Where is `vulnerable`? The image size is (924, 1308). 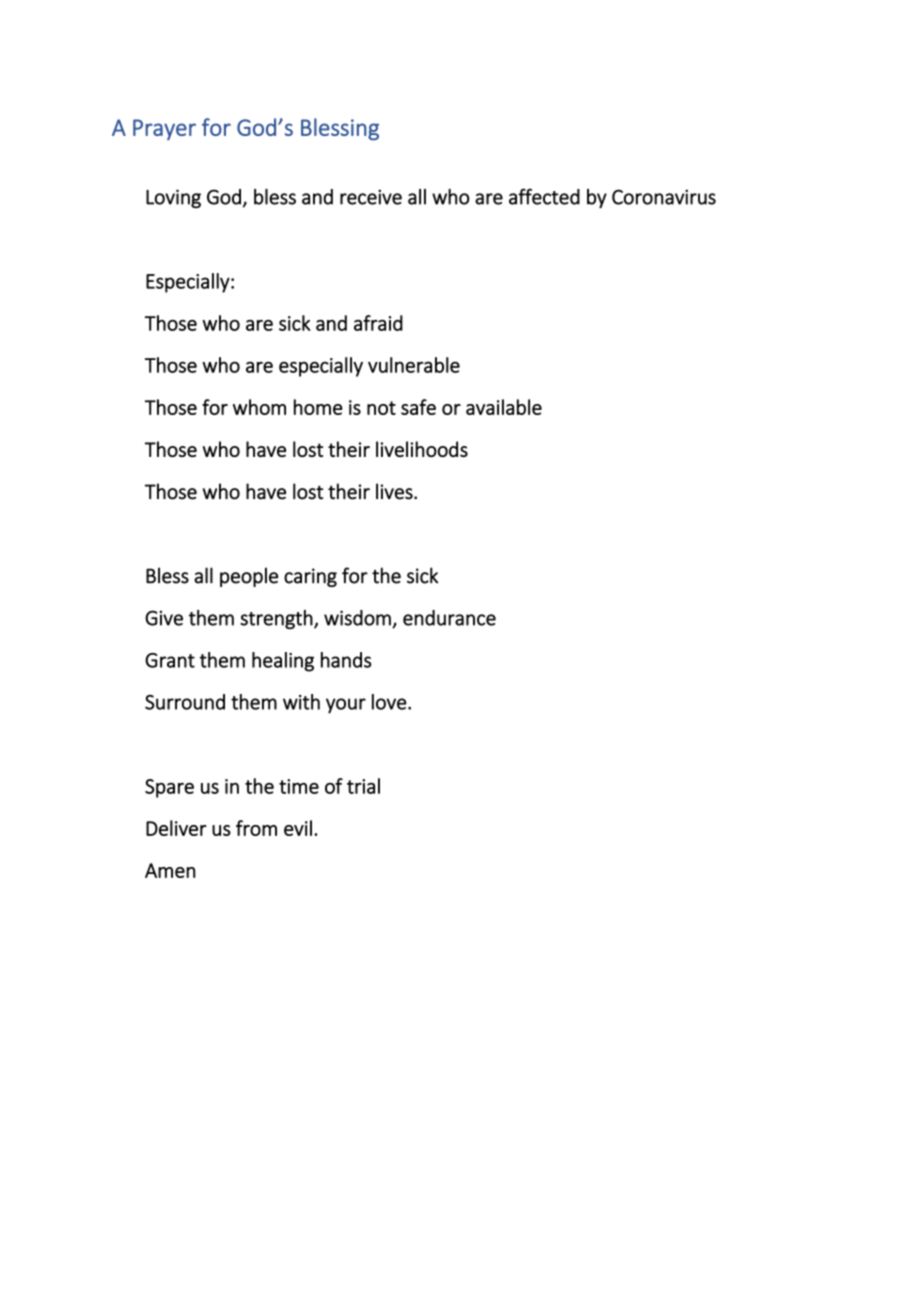
vulnerable is located at coordinates (414, 365).
